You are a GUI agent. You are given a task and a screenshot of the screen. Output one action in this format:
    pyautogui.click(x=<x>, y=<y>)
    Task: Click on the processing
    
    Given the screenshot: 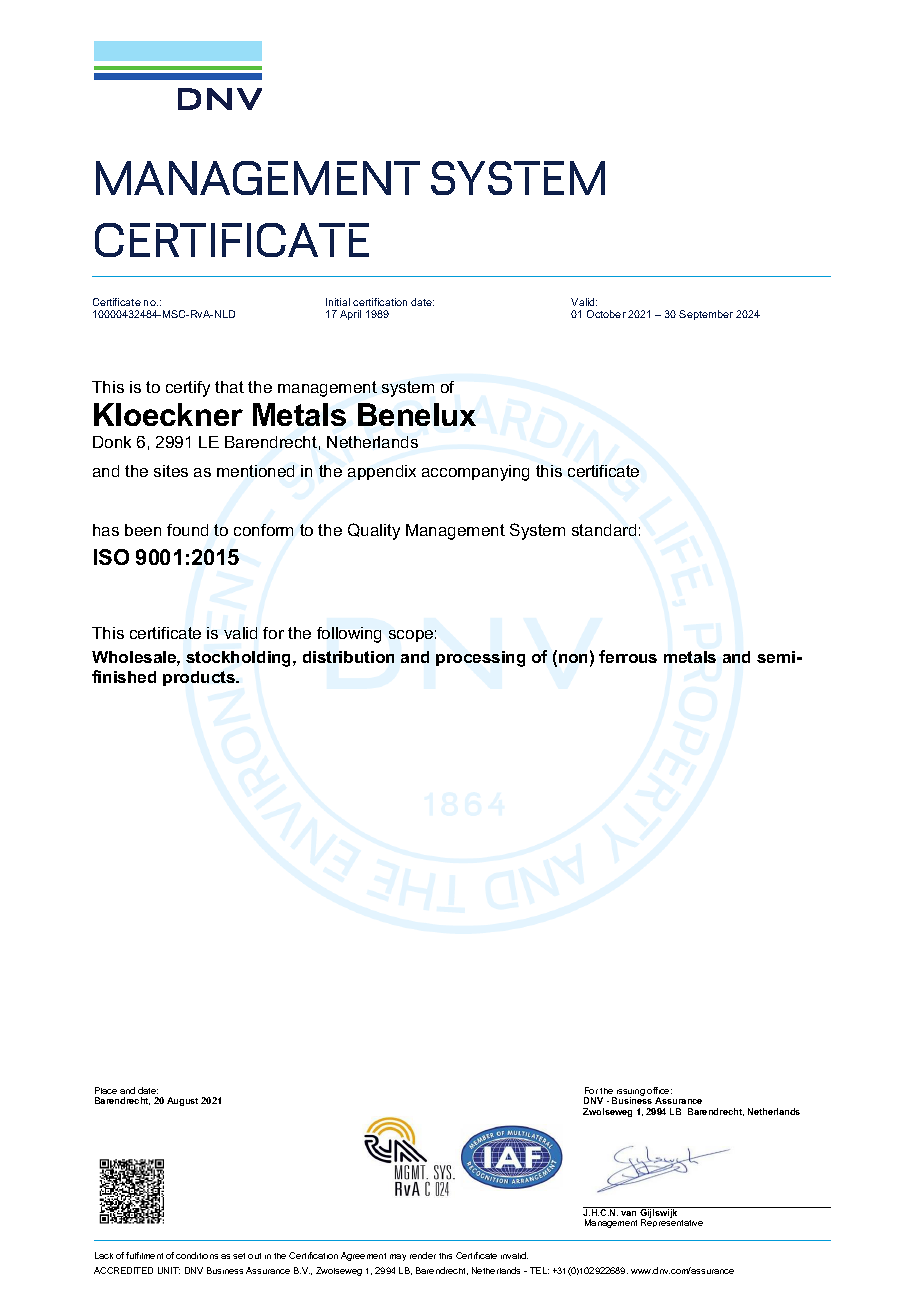 What is the action you would take?
    pyautogui.click(x=480, y=659)
